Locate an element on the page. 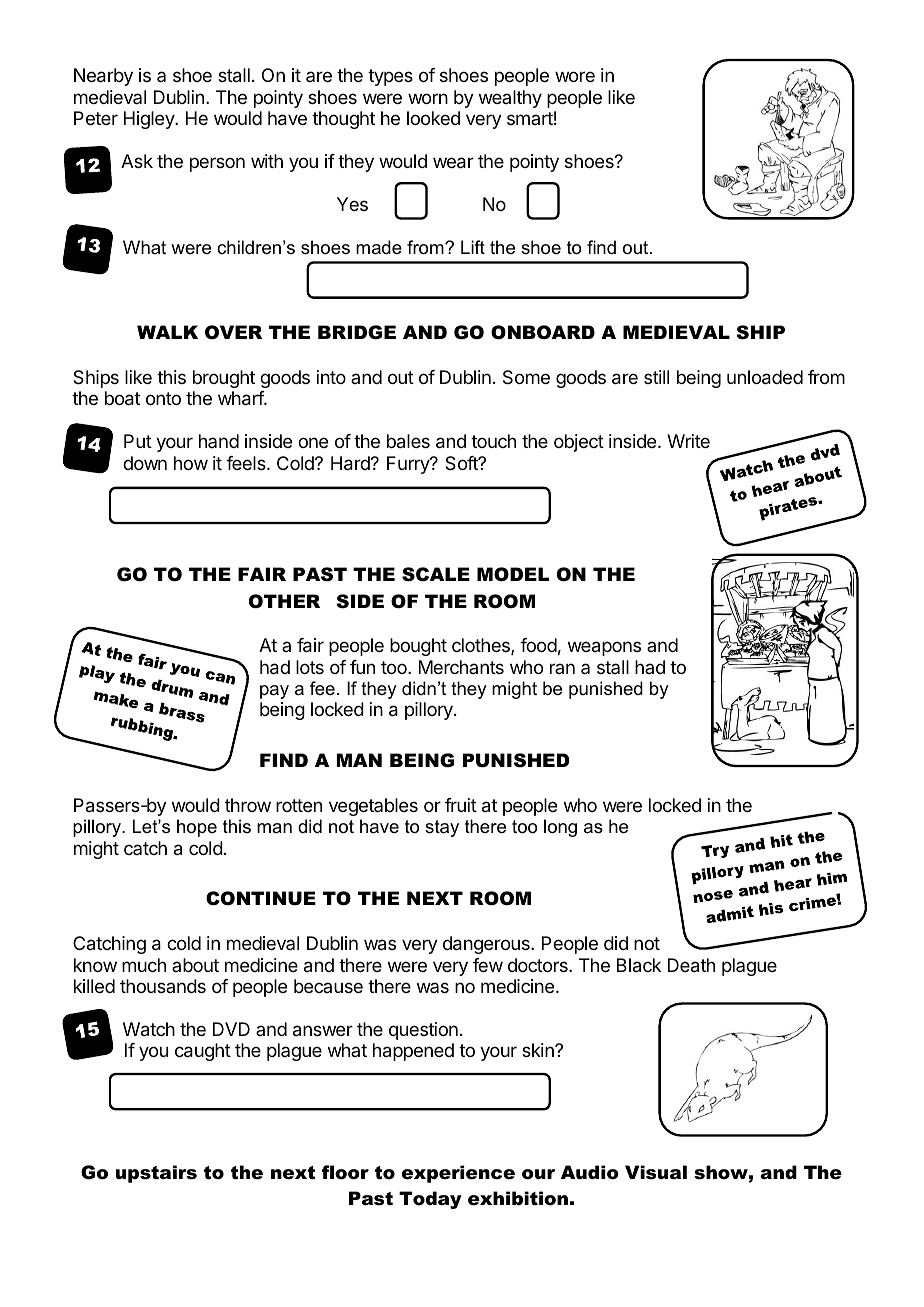 The width and height of the document is (924, 1307). experience is located at coordinates (458, 1174).
